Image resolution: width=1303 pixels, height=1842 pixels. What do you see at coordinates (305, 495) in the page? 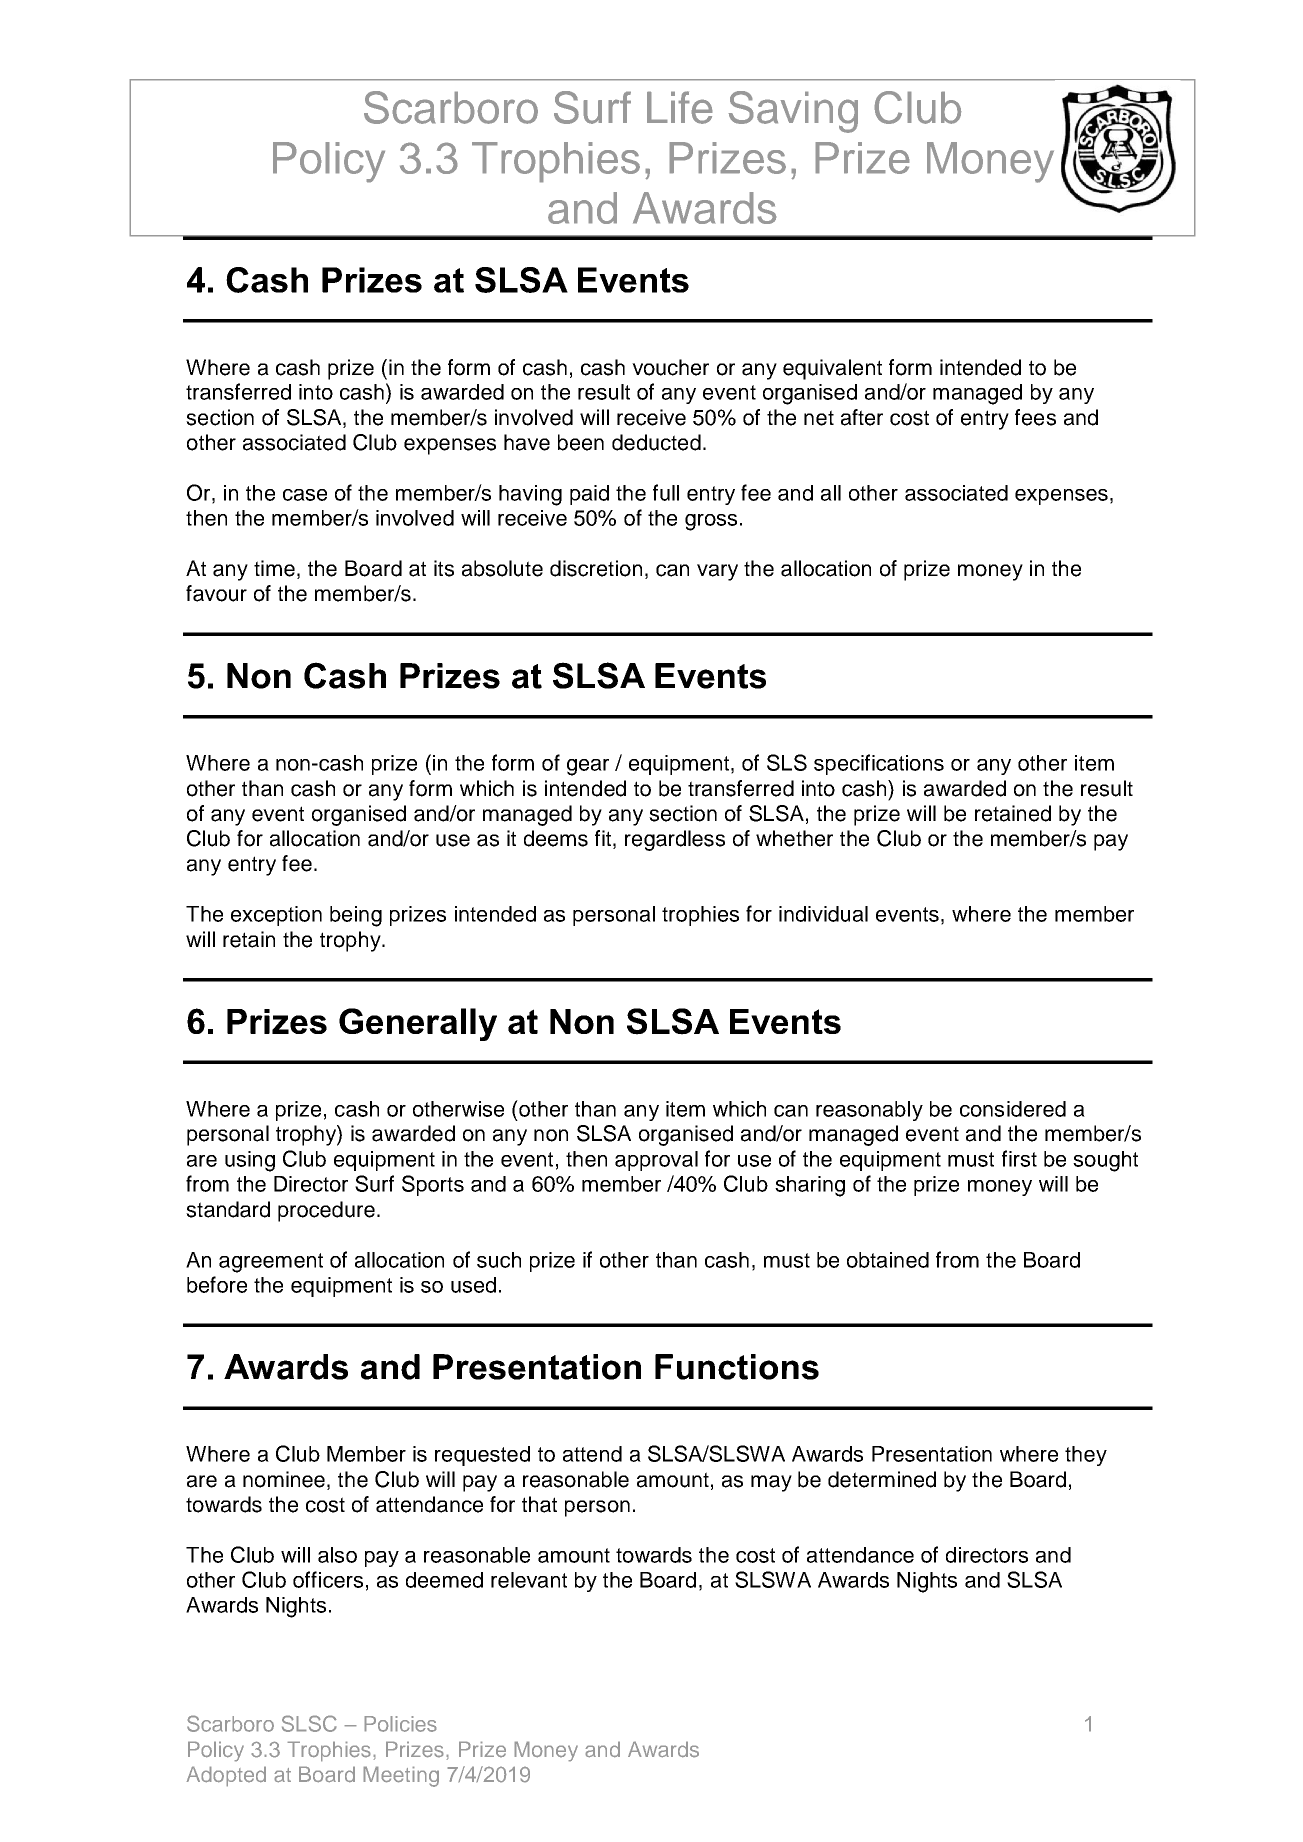
I see `case` at bounding box center [305, 495].
